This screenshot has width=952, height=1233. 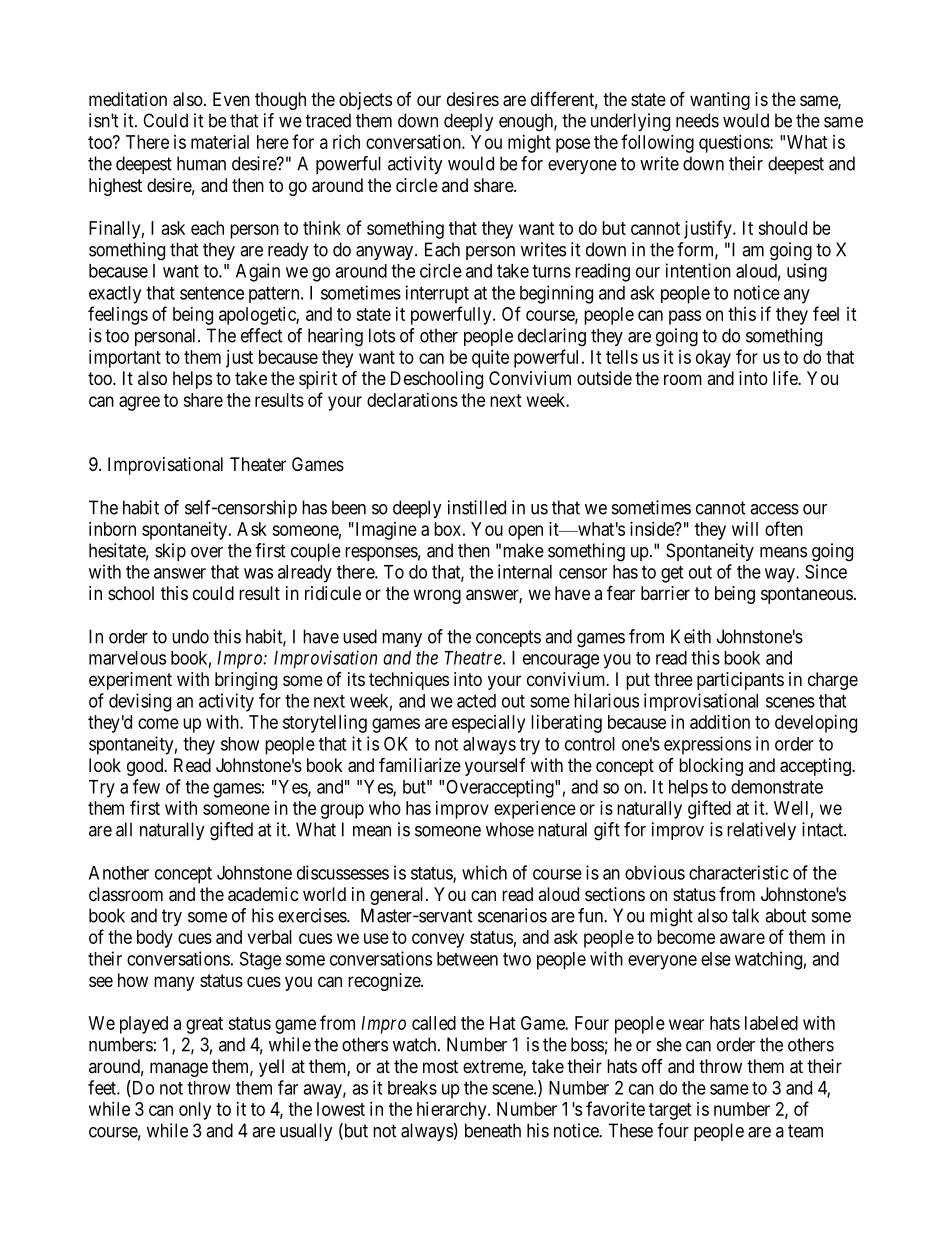 What do you see at coordinates (190, 636) in the screenshot?
I see `undo` at bounding box center [190, 636].
